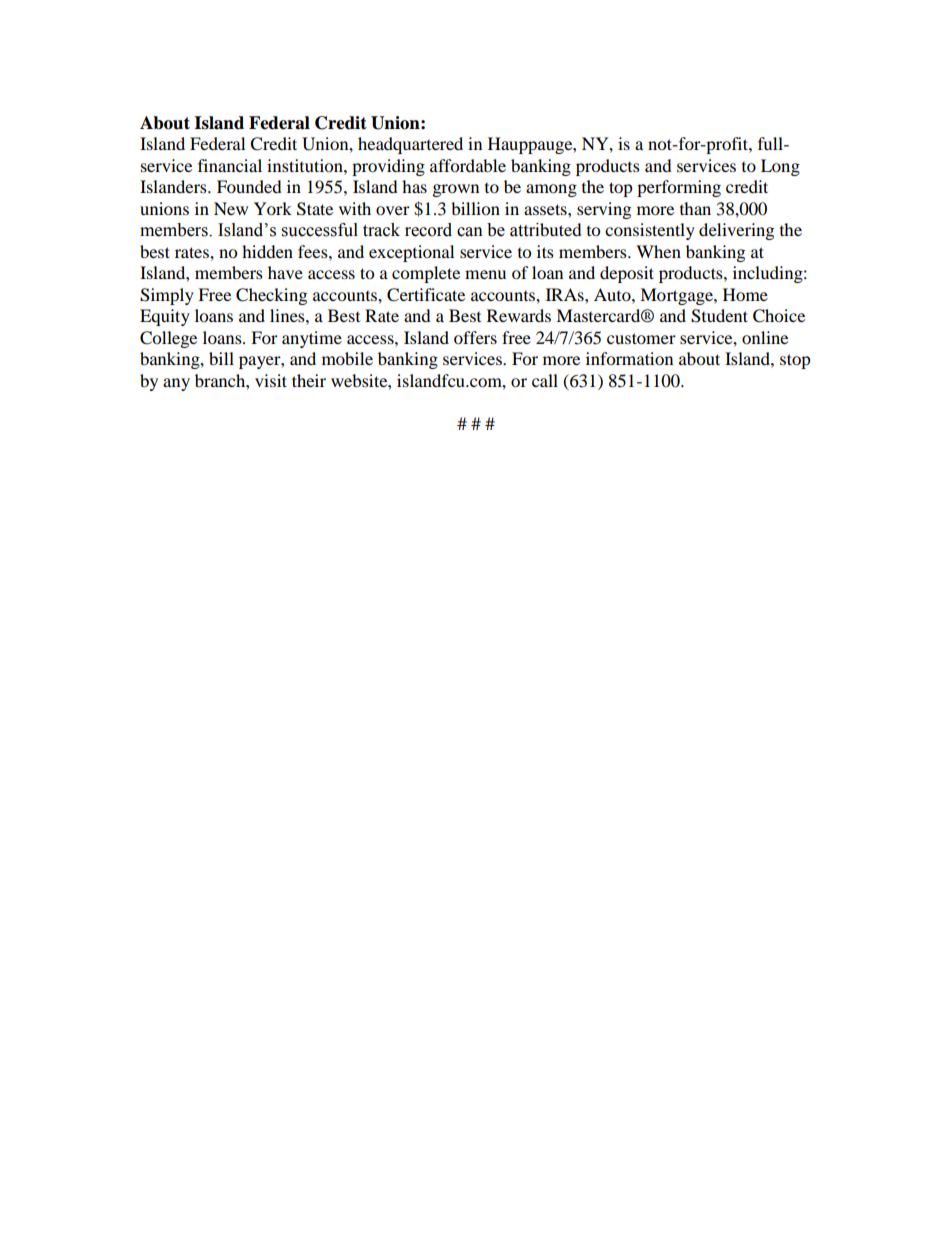  I want to click on visit, so click(271, 380).
